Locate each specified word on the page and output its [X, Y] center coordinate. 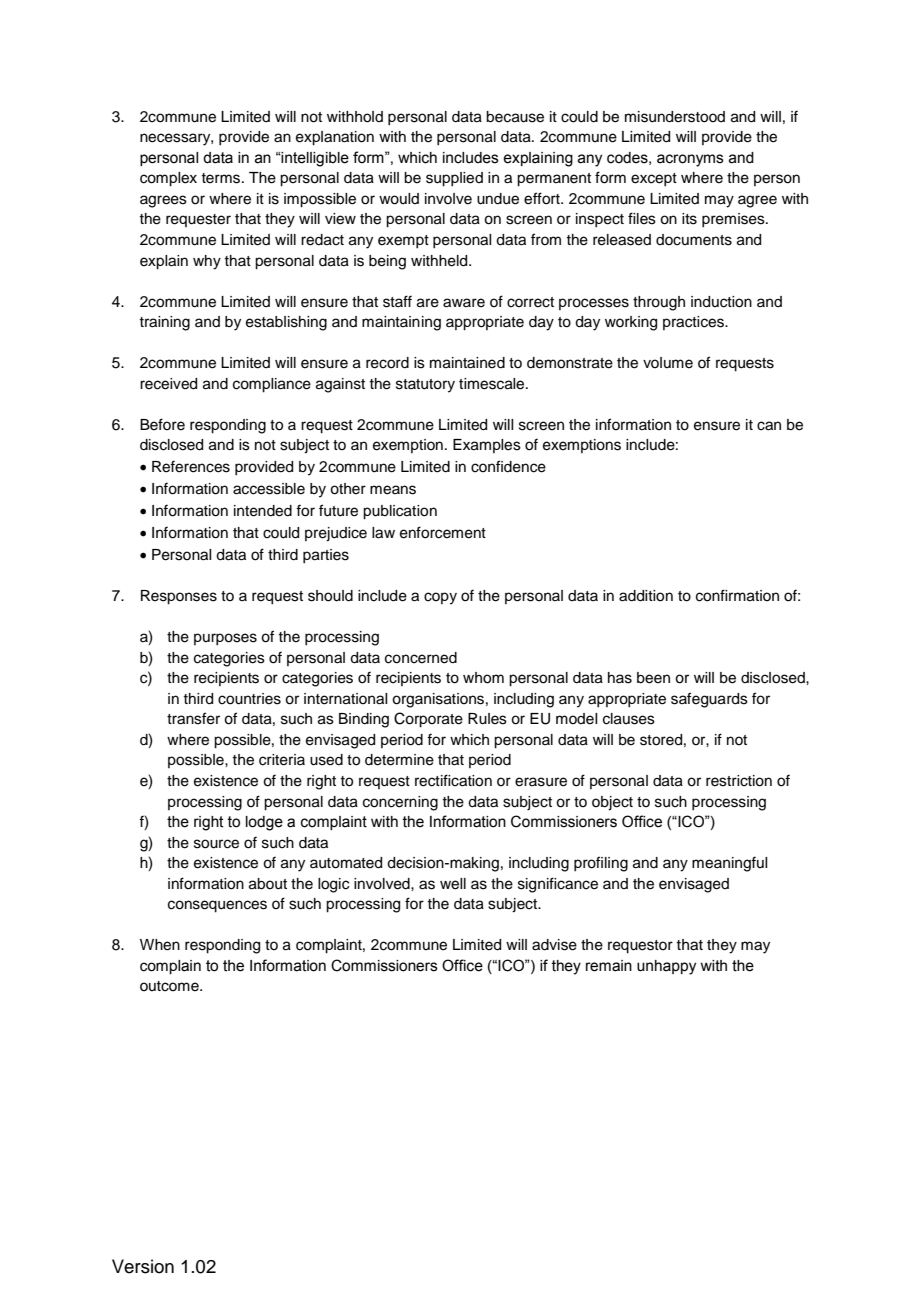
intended [263, 511]
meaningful [729, 864]
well [453, 884]
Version [143, 1266]
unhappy [666, 967]
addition [646, 596]
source [216, 844]
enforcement [443, 532]
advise [554, 945]
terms [222, 178]
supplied [454, 179]
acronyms [690, 160]
